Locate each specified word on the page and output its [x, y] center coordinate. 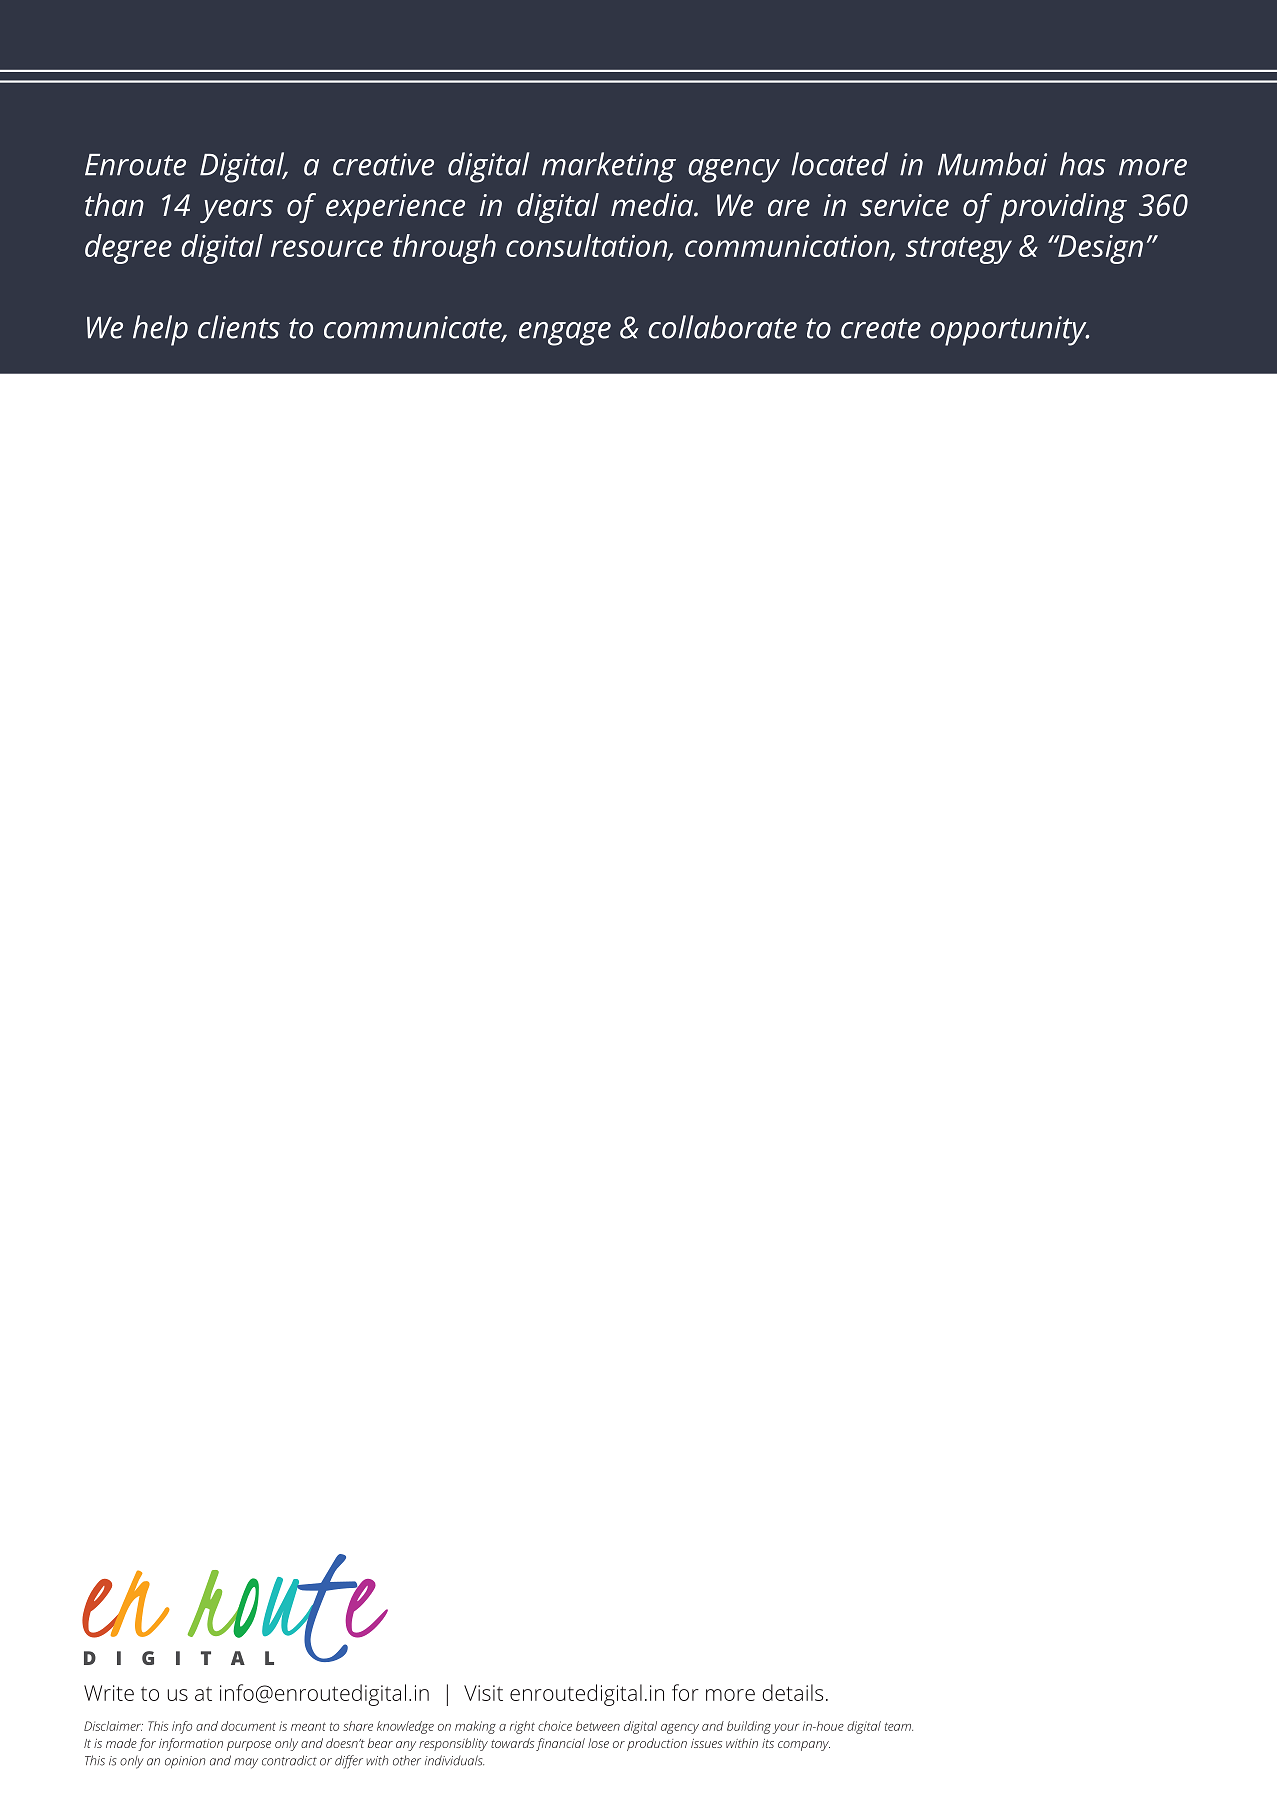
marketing [609, 167]
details [792, 1692]
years [236, 211]
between [598, 1726]
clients [239, 327]
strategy [959, 250]
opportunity [1009, 331]
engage [565, 334]
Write [109, 1693]
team [899, 1726]
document [248, 1726]
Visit [483, 1693]
